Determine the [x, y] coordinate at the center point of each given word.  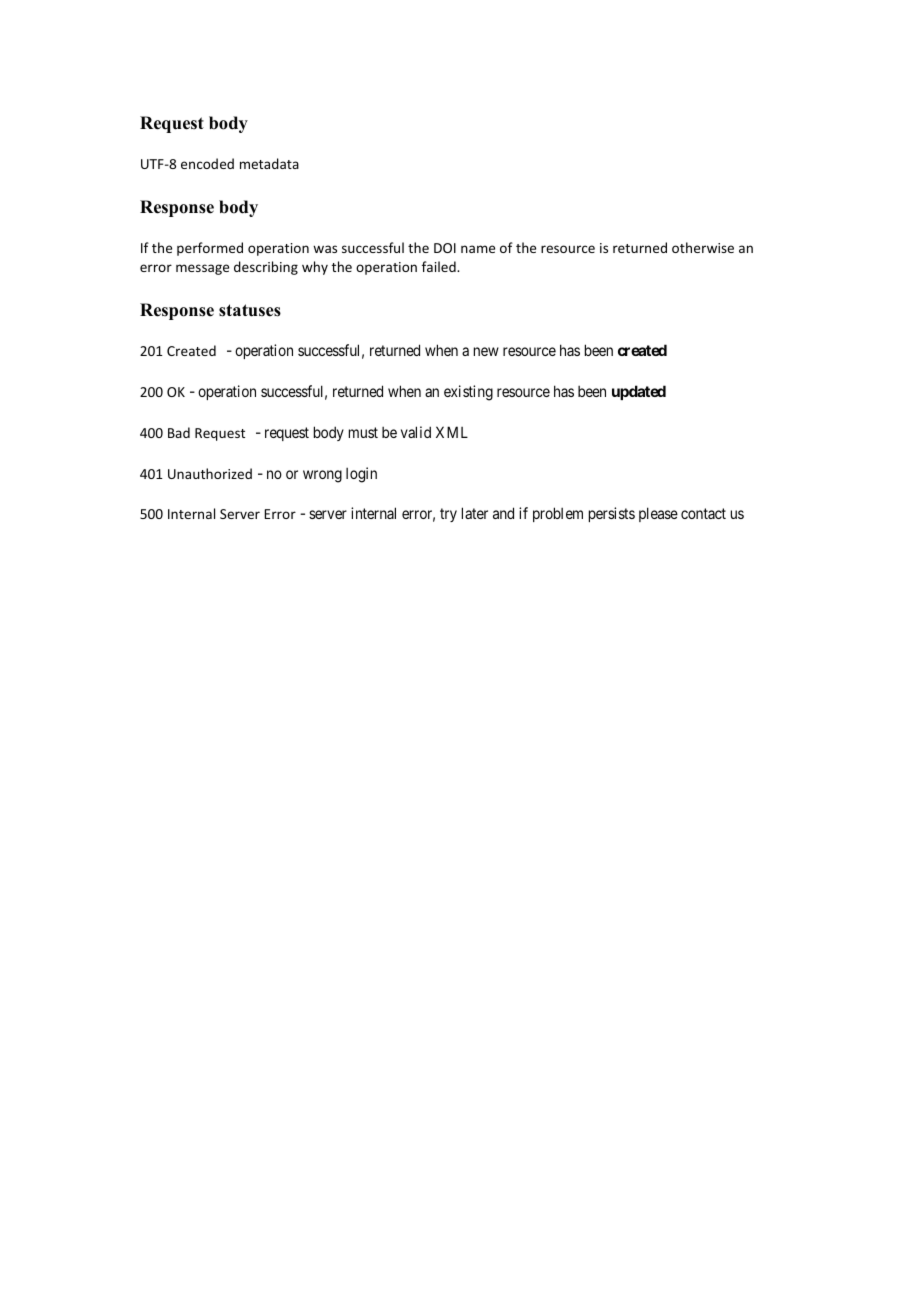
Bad [179, 432]
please [658, 514]
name [478, 249]
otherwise [703, 247]
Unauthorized [210, 473]
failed [440, 266]
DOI [445, 248]
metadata [269, 163]
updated [639, 392]
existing [468, 393]
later [475, 513]
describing [266, 268]
